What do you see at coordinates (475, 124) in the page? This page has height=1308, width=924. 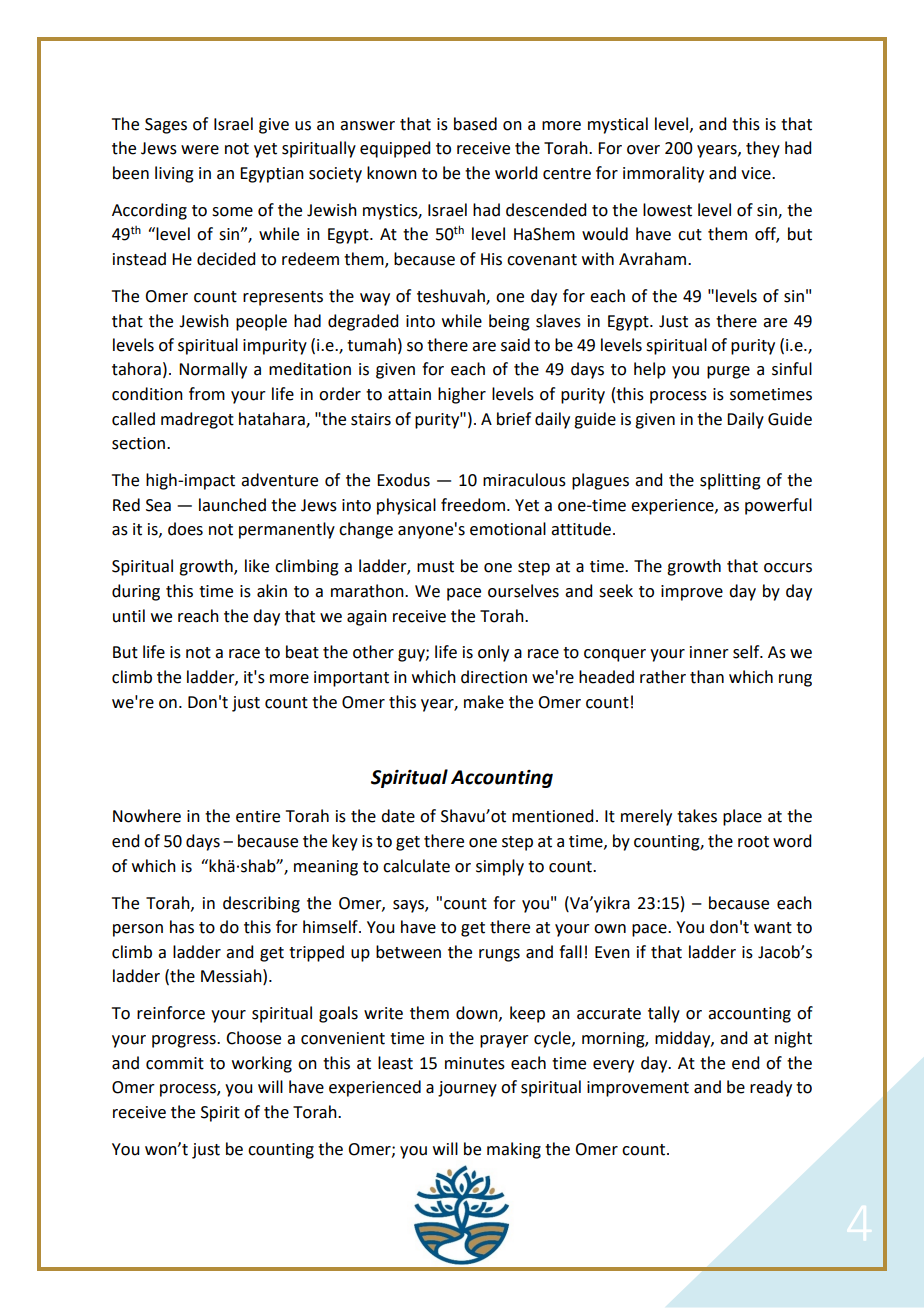 I see `based` at bounding box center [475, 124].
